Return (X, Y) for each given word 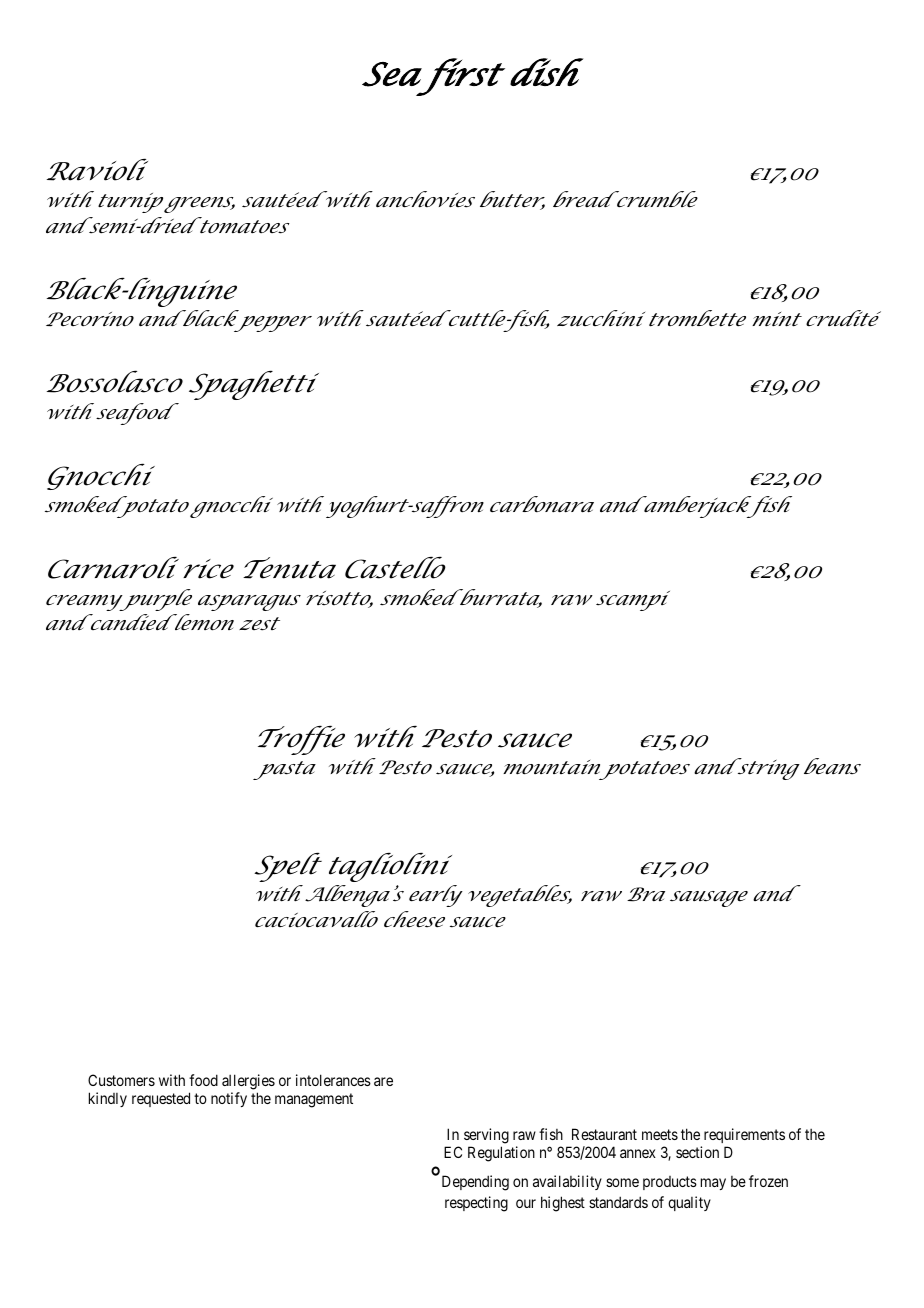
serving (486, 1136)
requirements (744, 1135)
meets (660, 1134)
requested (161, 1099)
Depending (475, 1183)
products (670, 1183)
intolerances (333, 1080)
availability (567, 1182)
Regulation (501, 1154)
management (314, 1100)
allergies (248, 1083)
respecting (476, 1204)
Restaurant (604, 1134)
